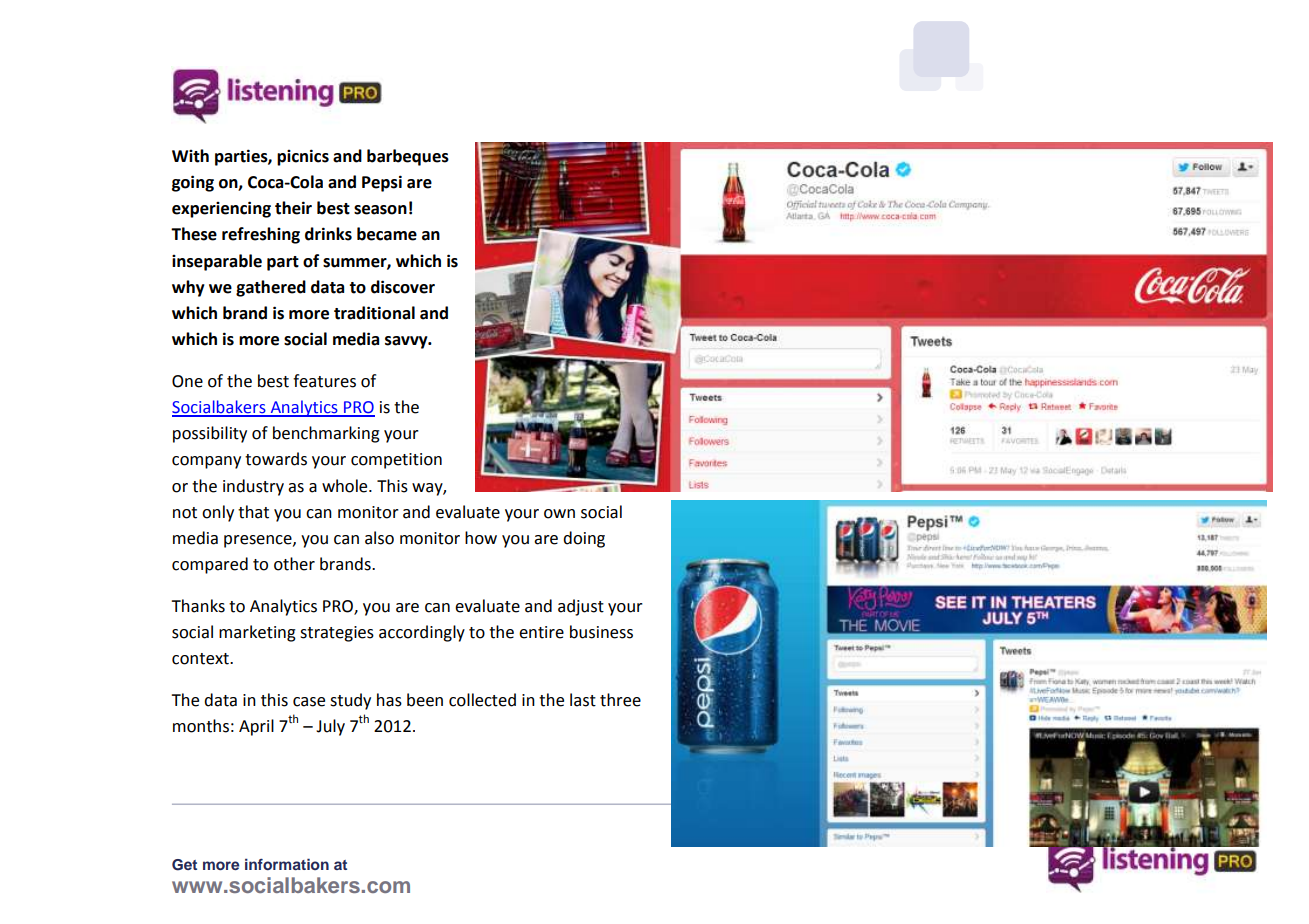 This image has height=924, width=1309. I want to click on that, so click(253, 512).
